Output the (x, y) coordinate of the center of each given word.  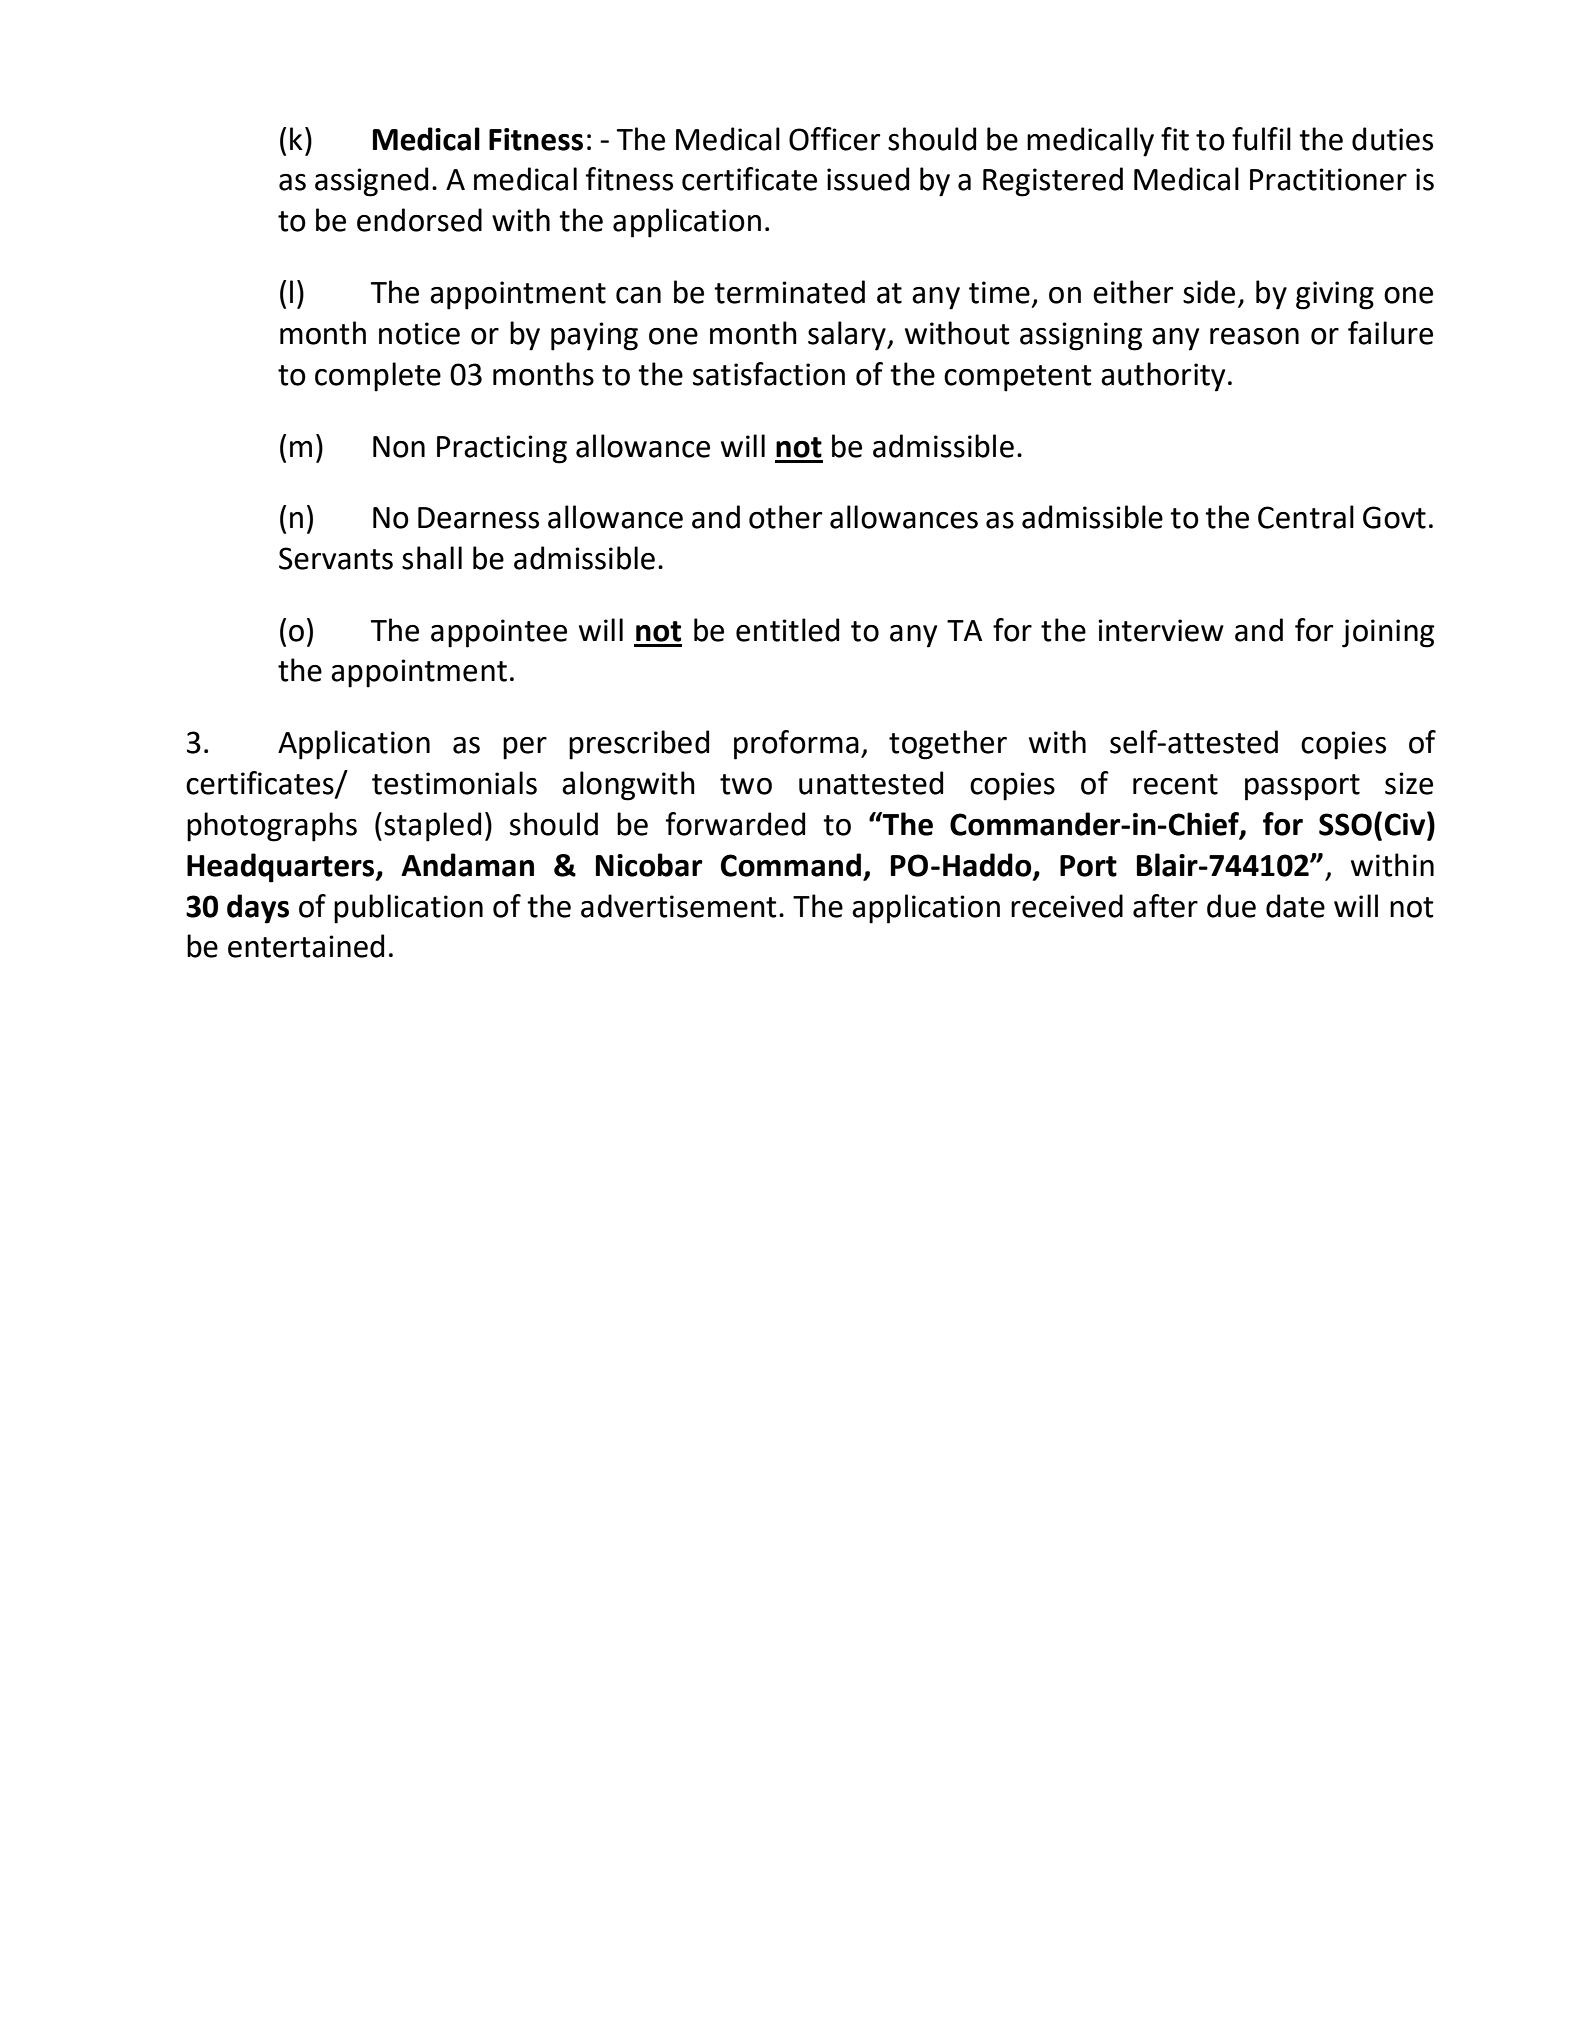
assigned (371, 182)
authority (1163, 377)
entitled (787, 630)
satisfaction (769, 374)
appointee (499, 633)
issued (868, 179)
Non (399, 447)
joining (1388, 633)
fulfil (1261, 139)
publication (408, 909)
